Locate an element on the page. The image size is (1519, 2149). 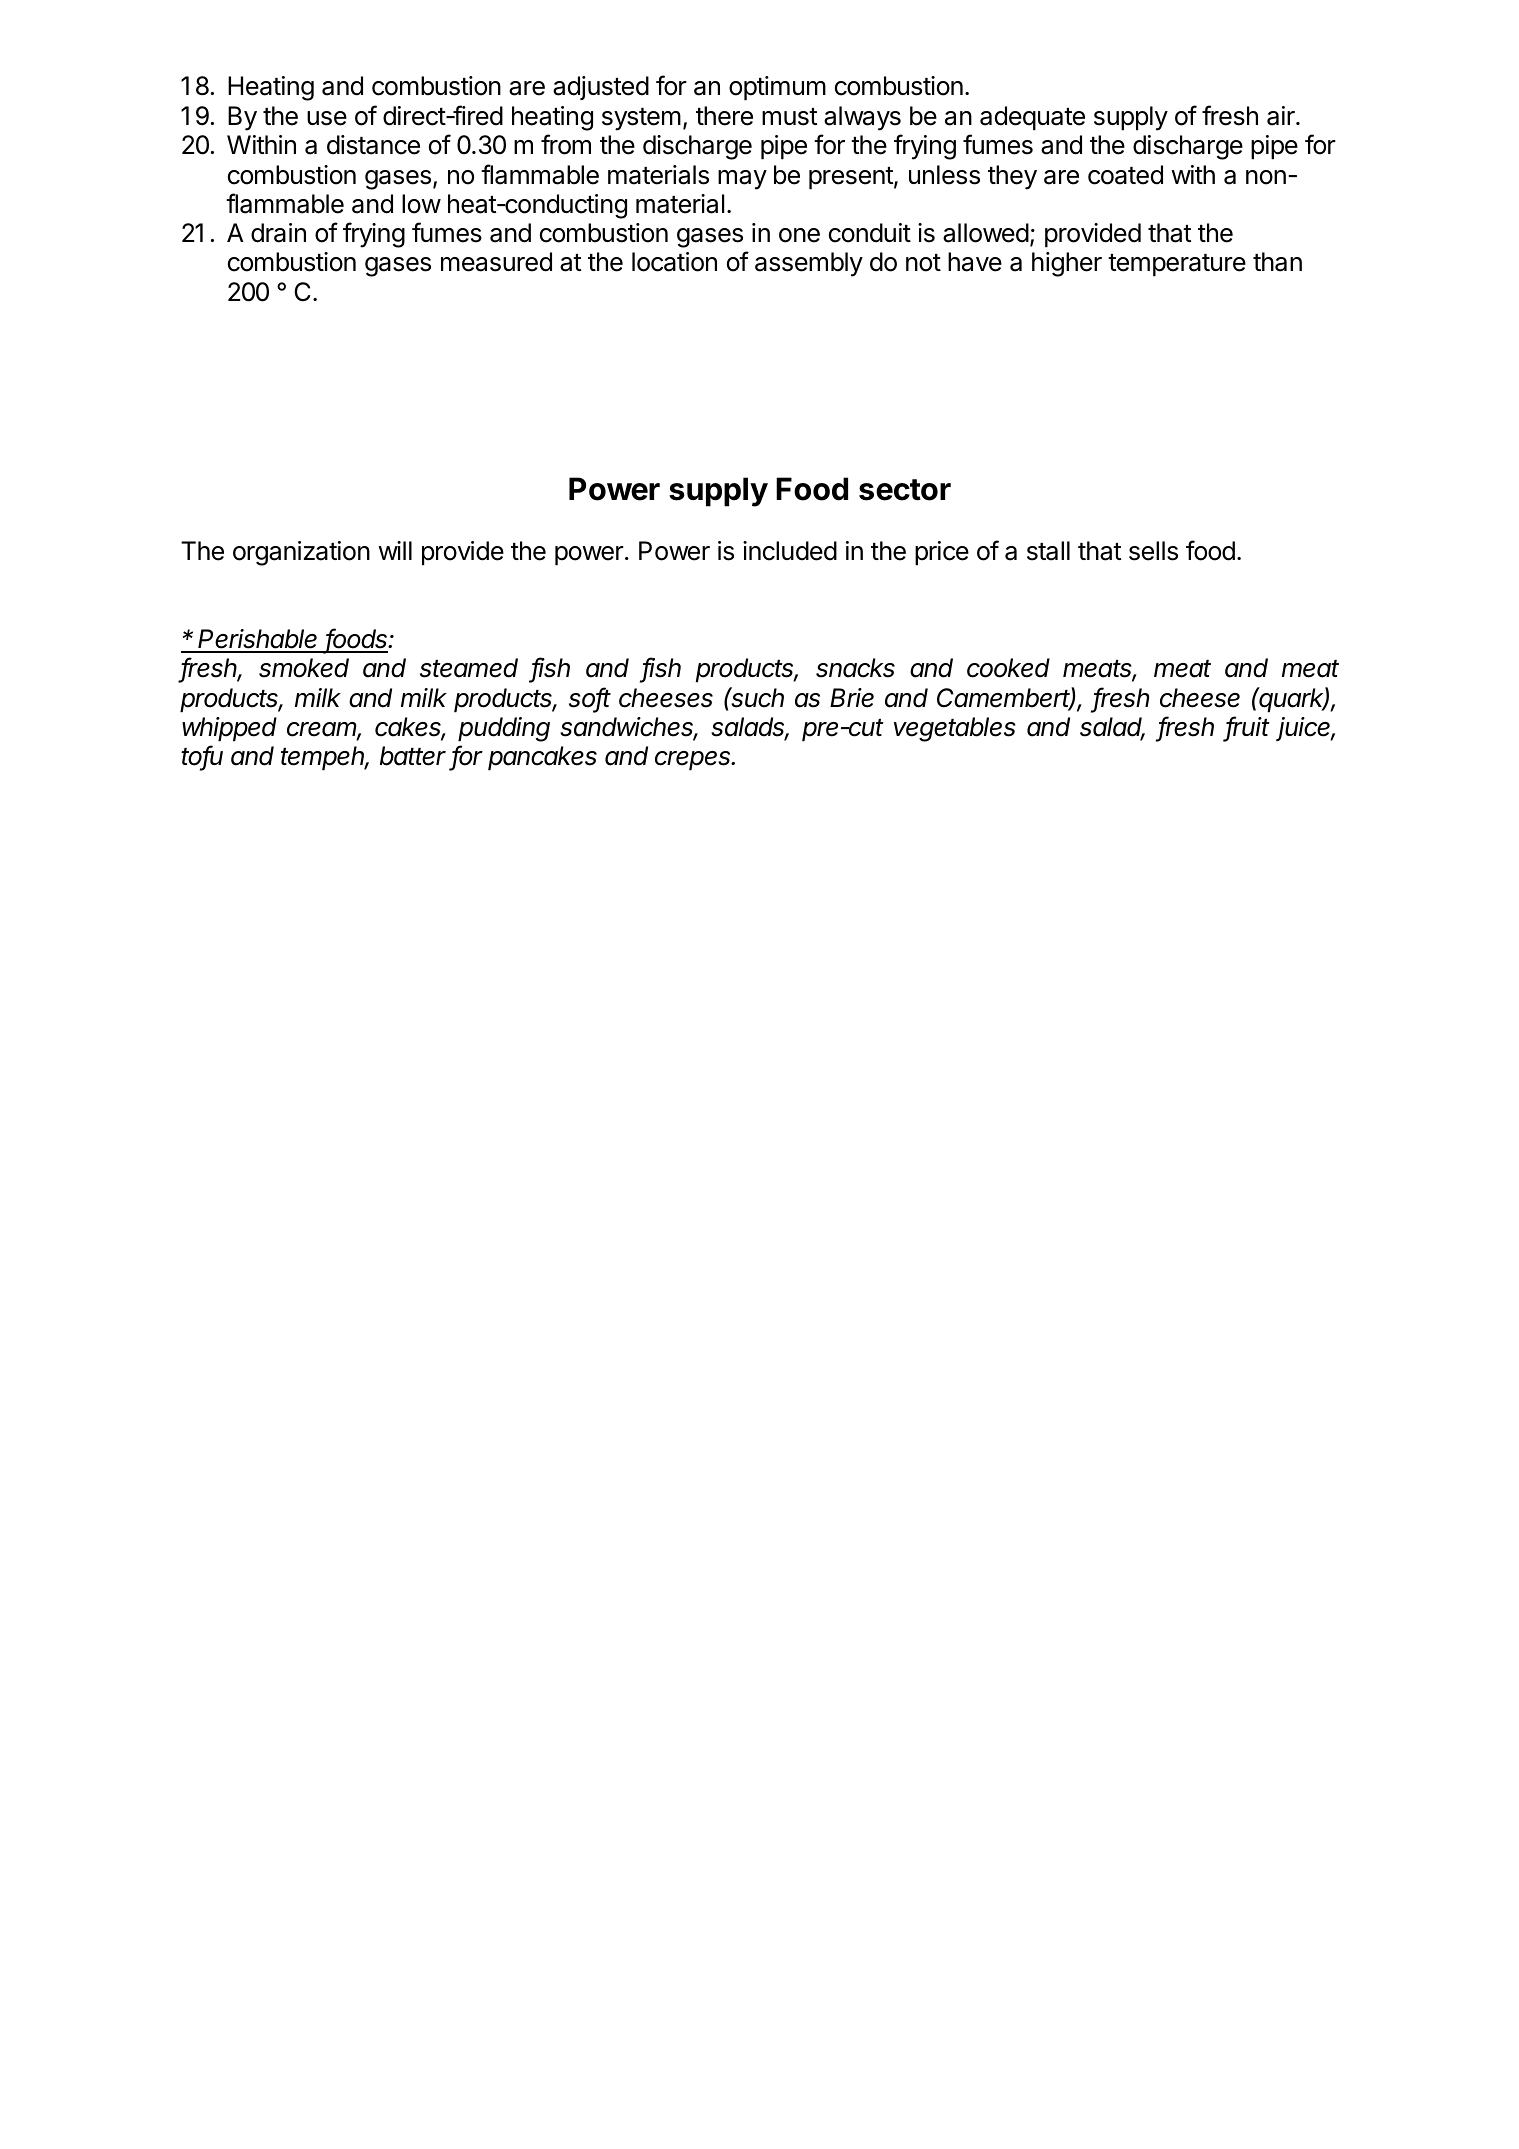
organization is located at coordinates (301, 553).
